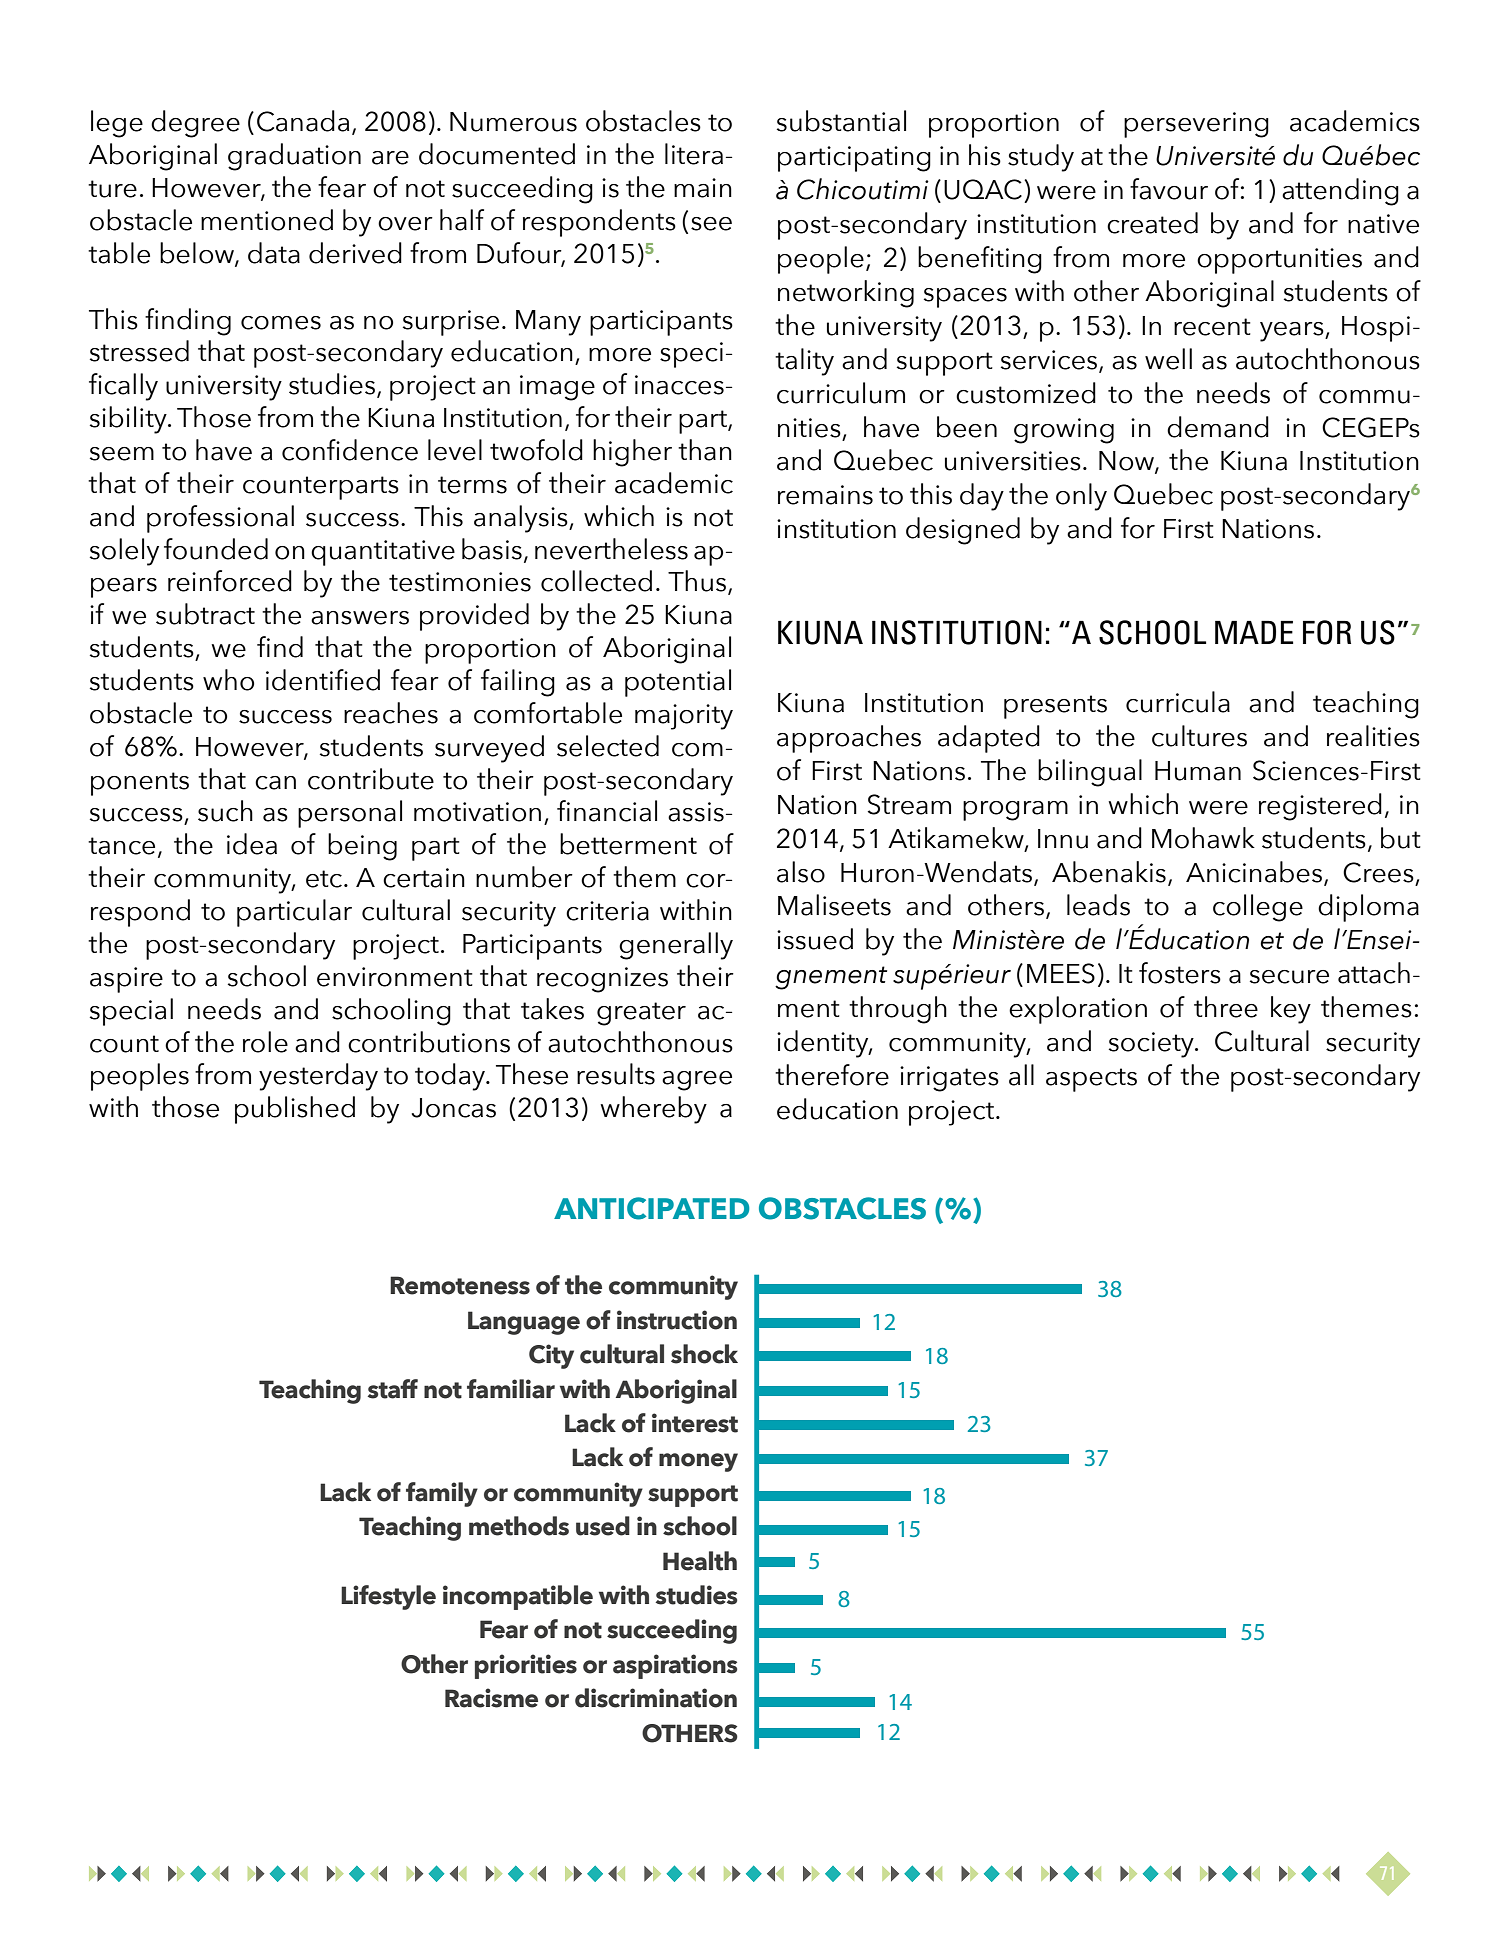  Describe the element at coordinates (1203, 838) in the document. I see `Mohawk` at that location.
